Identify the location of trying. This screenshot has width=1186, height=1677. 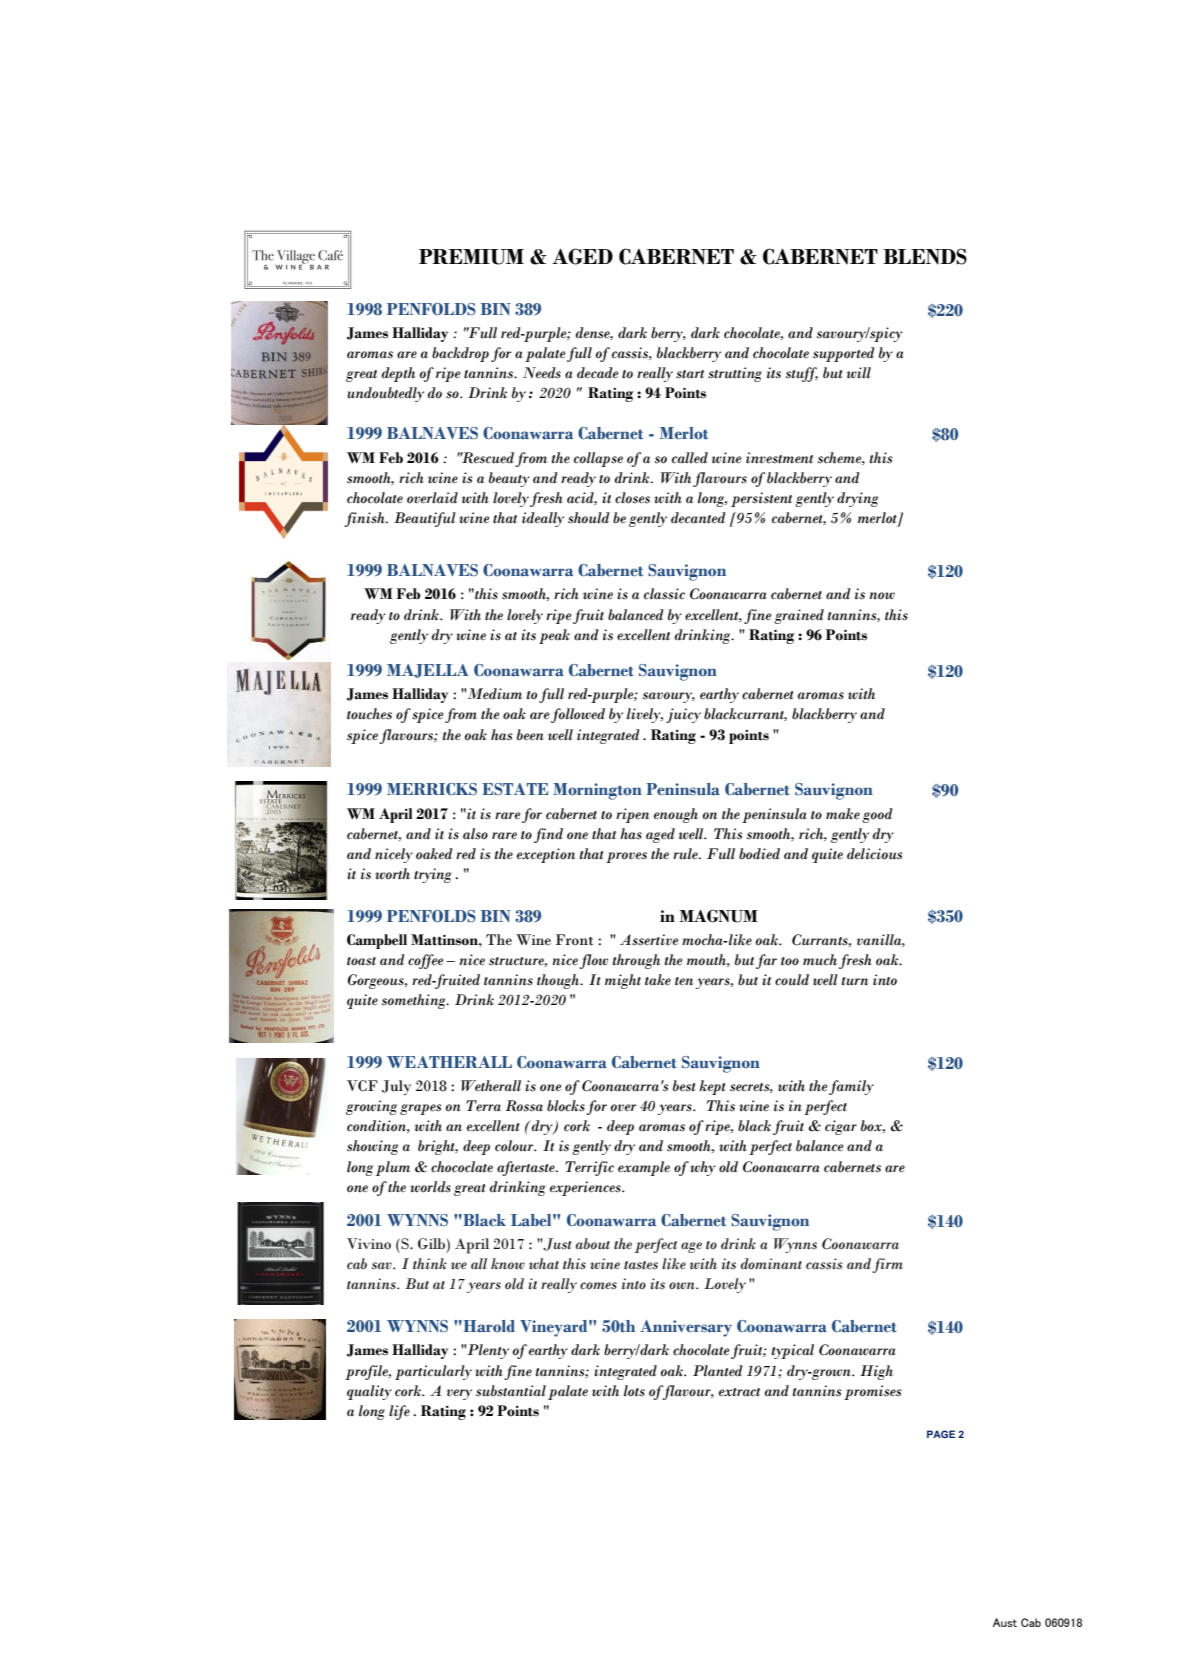
(433, 875).
